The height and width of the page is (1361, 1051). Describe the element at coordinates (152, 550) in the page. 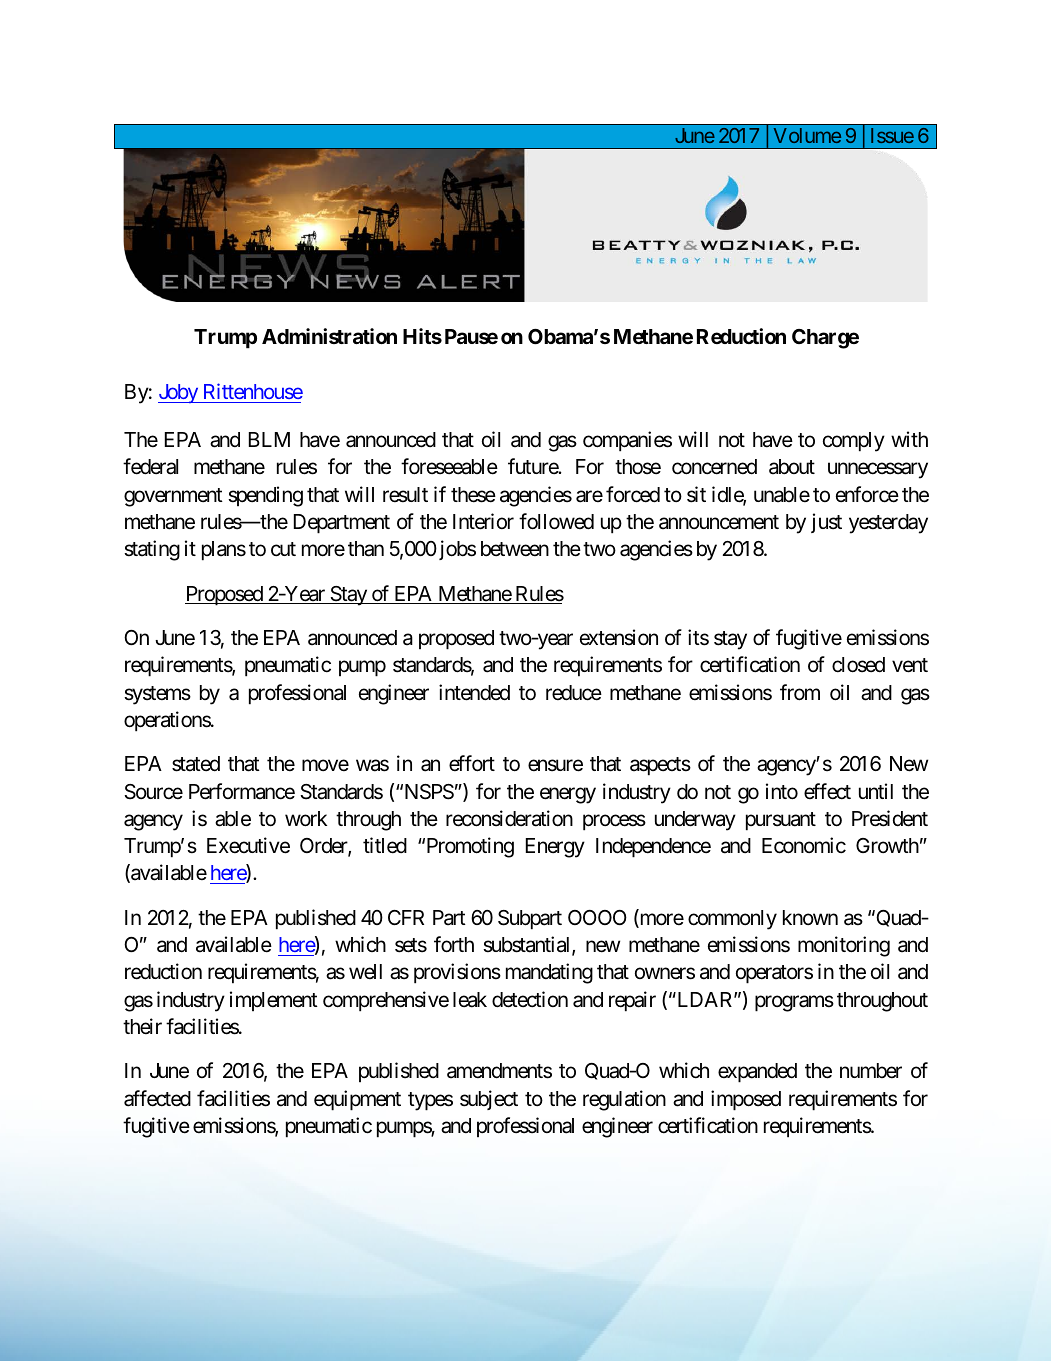

I see `stating` at that location.
